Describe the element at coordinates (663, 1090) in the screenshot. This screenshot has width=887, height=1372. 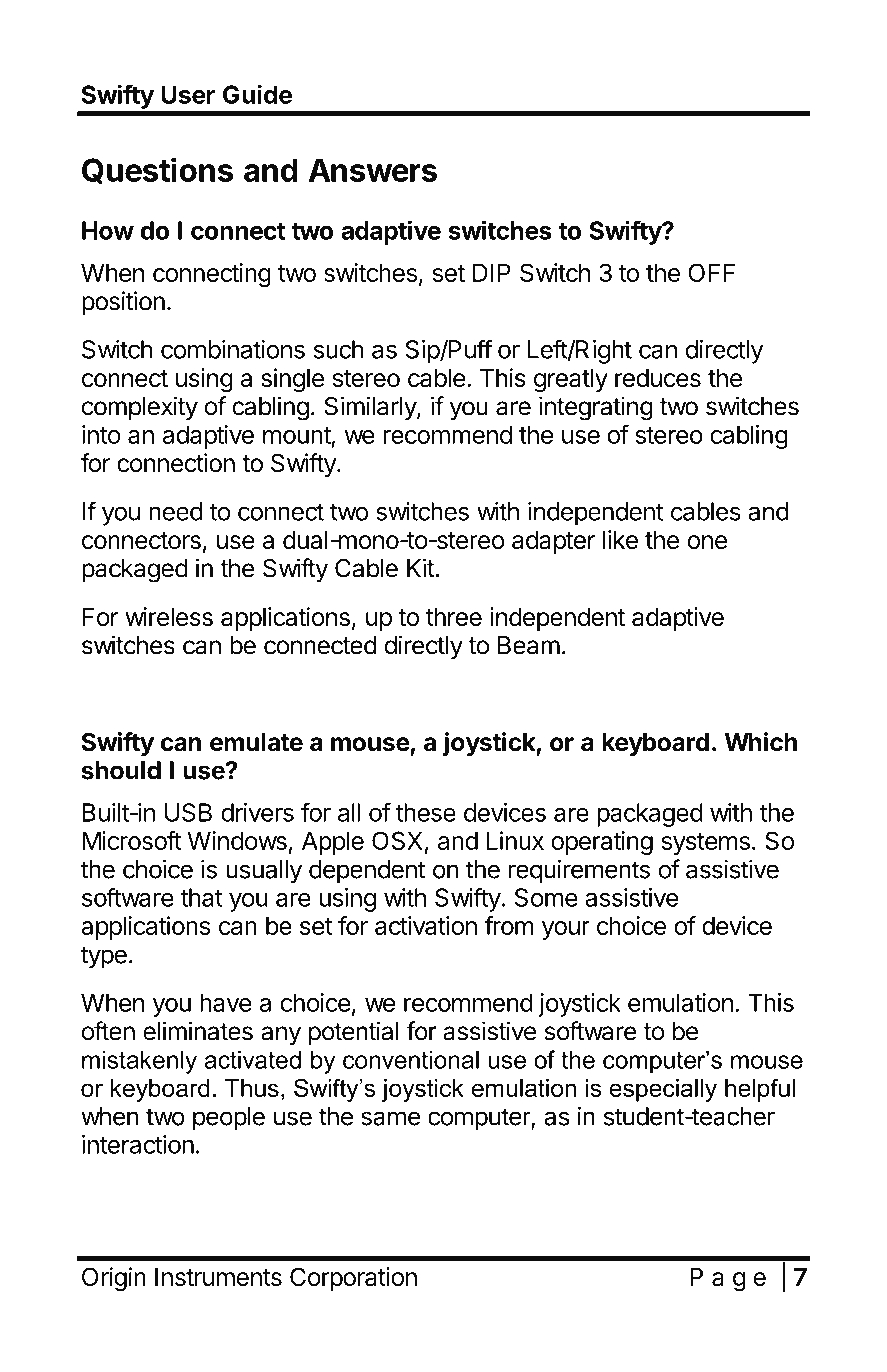
I see `especially` at that location.
